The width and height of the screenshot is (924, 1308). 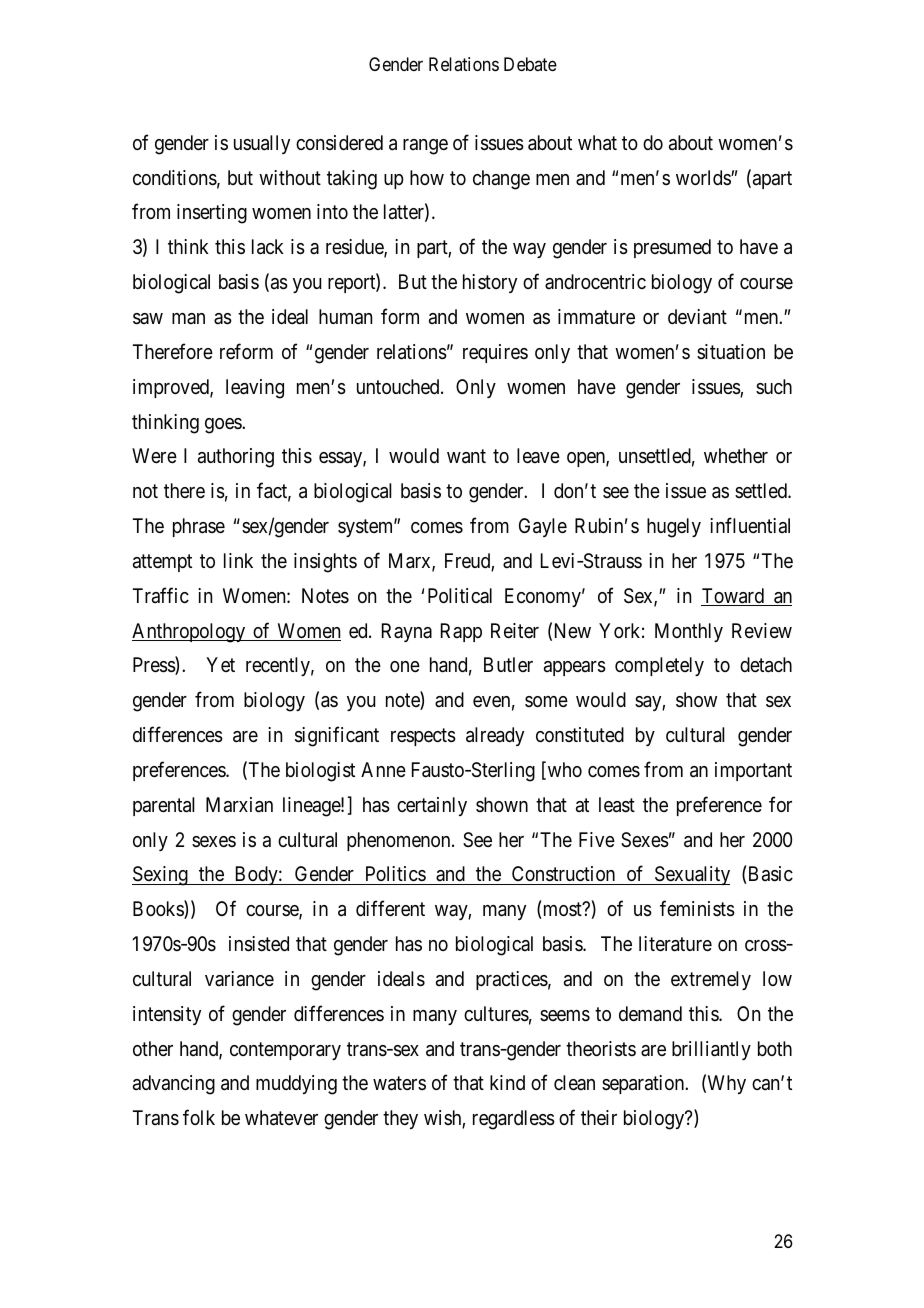 I want to click on worlds, so click(x=704, y=177).
